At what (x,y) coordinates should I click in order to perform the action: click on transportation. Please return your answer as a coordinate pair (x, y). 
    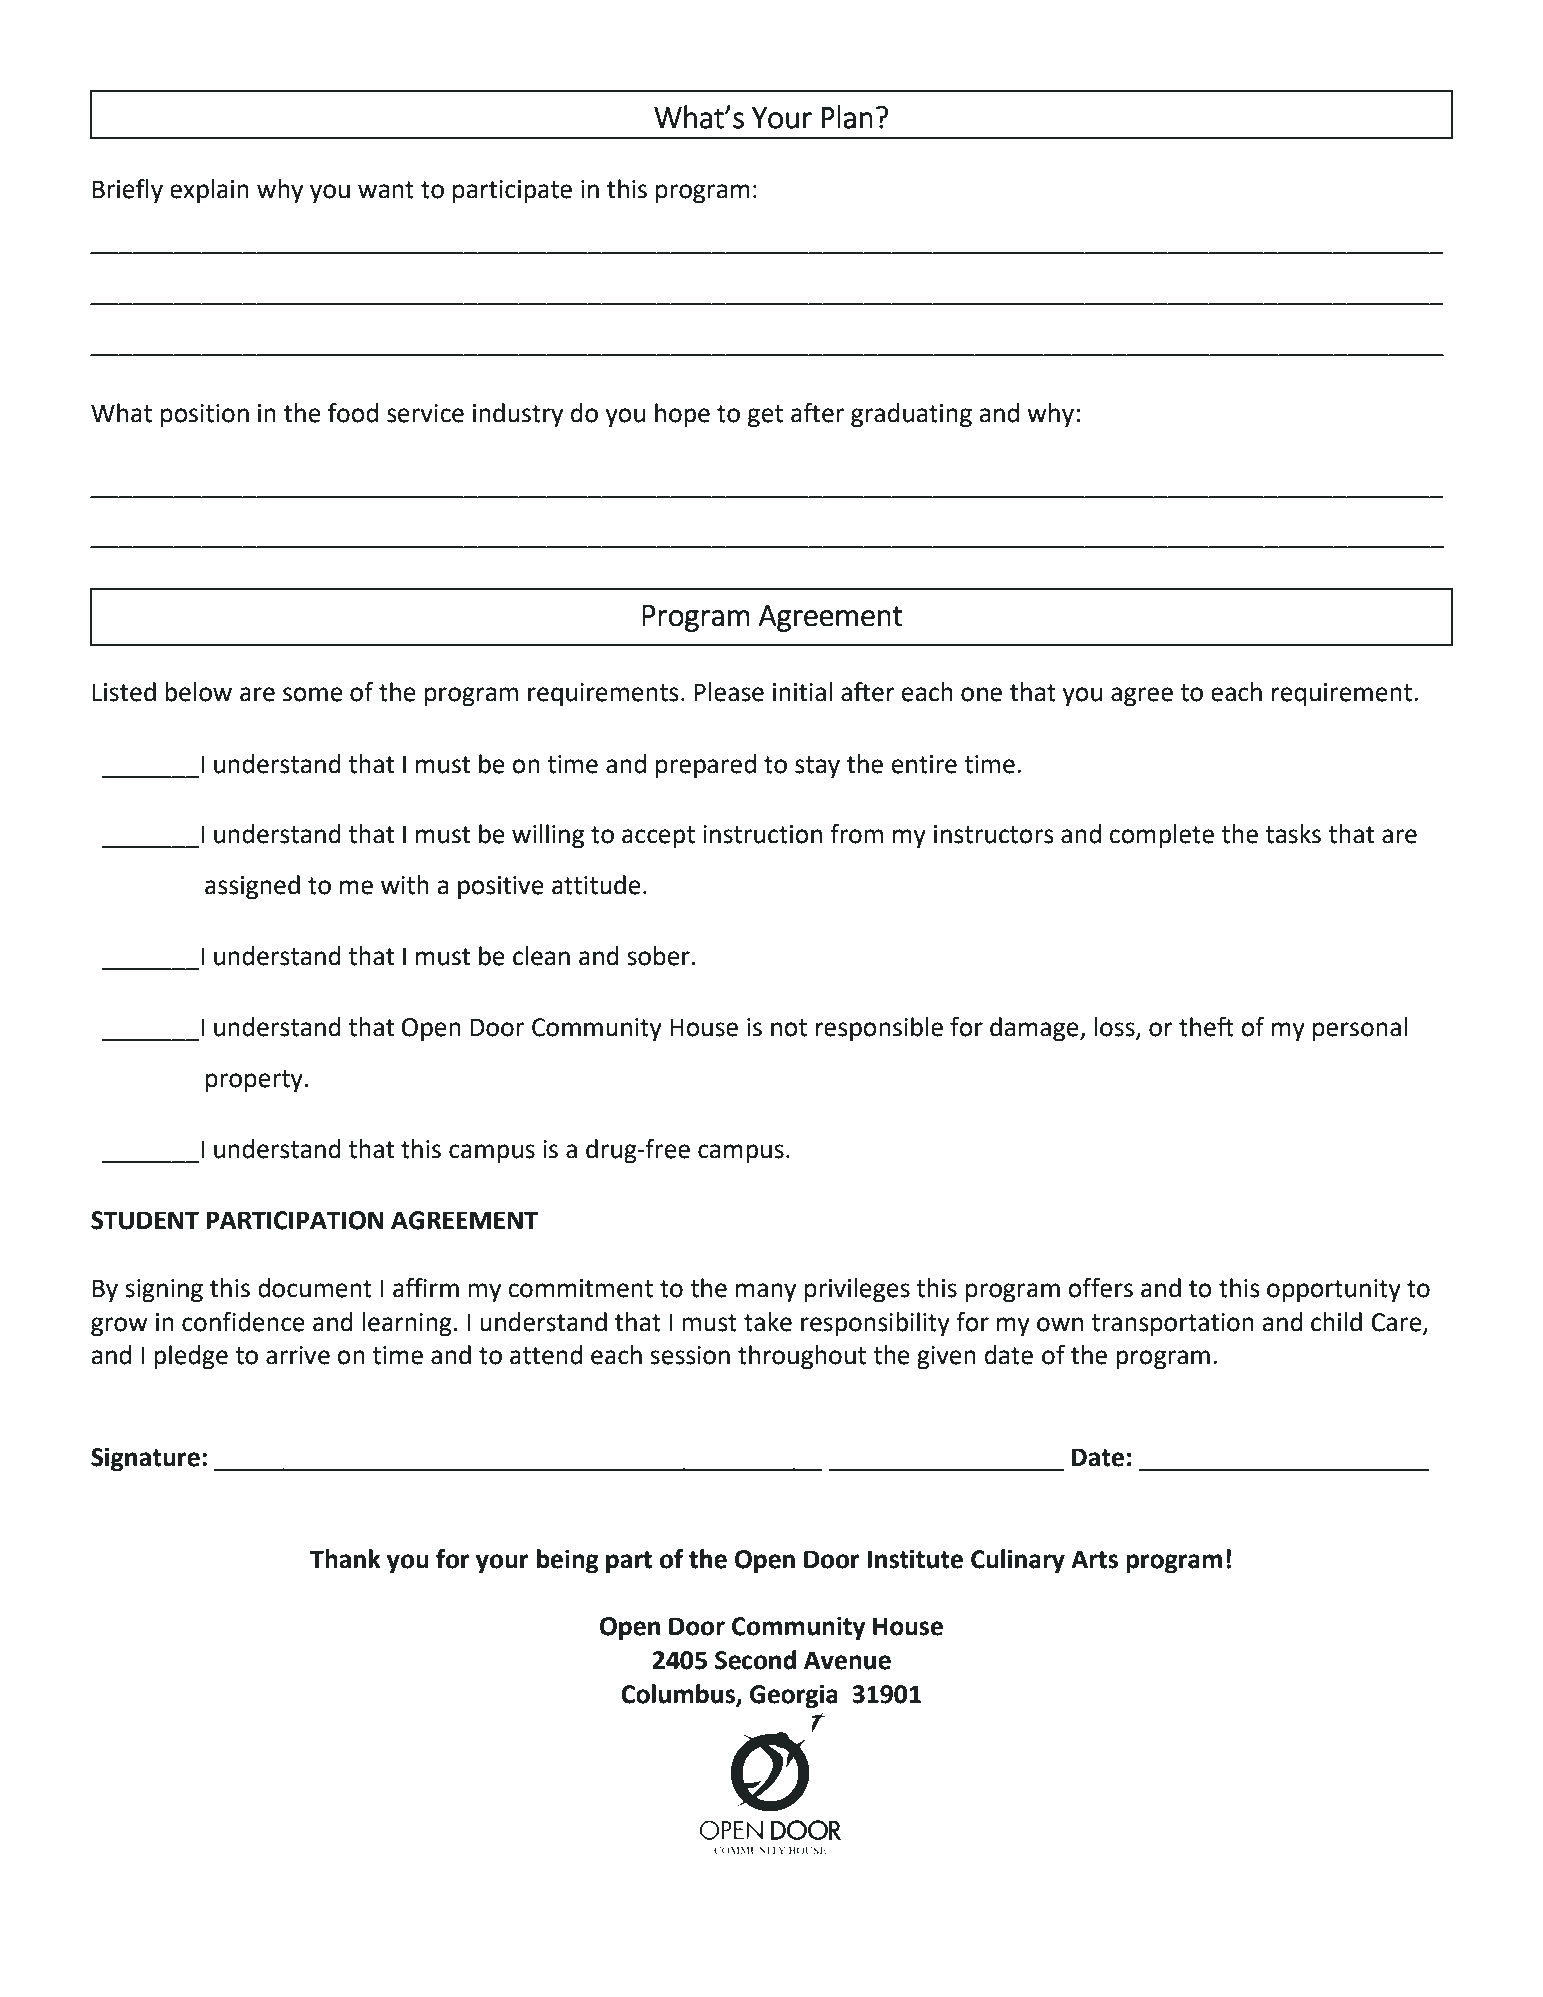
    Looking at the image, I should click on (1172, 1325).
